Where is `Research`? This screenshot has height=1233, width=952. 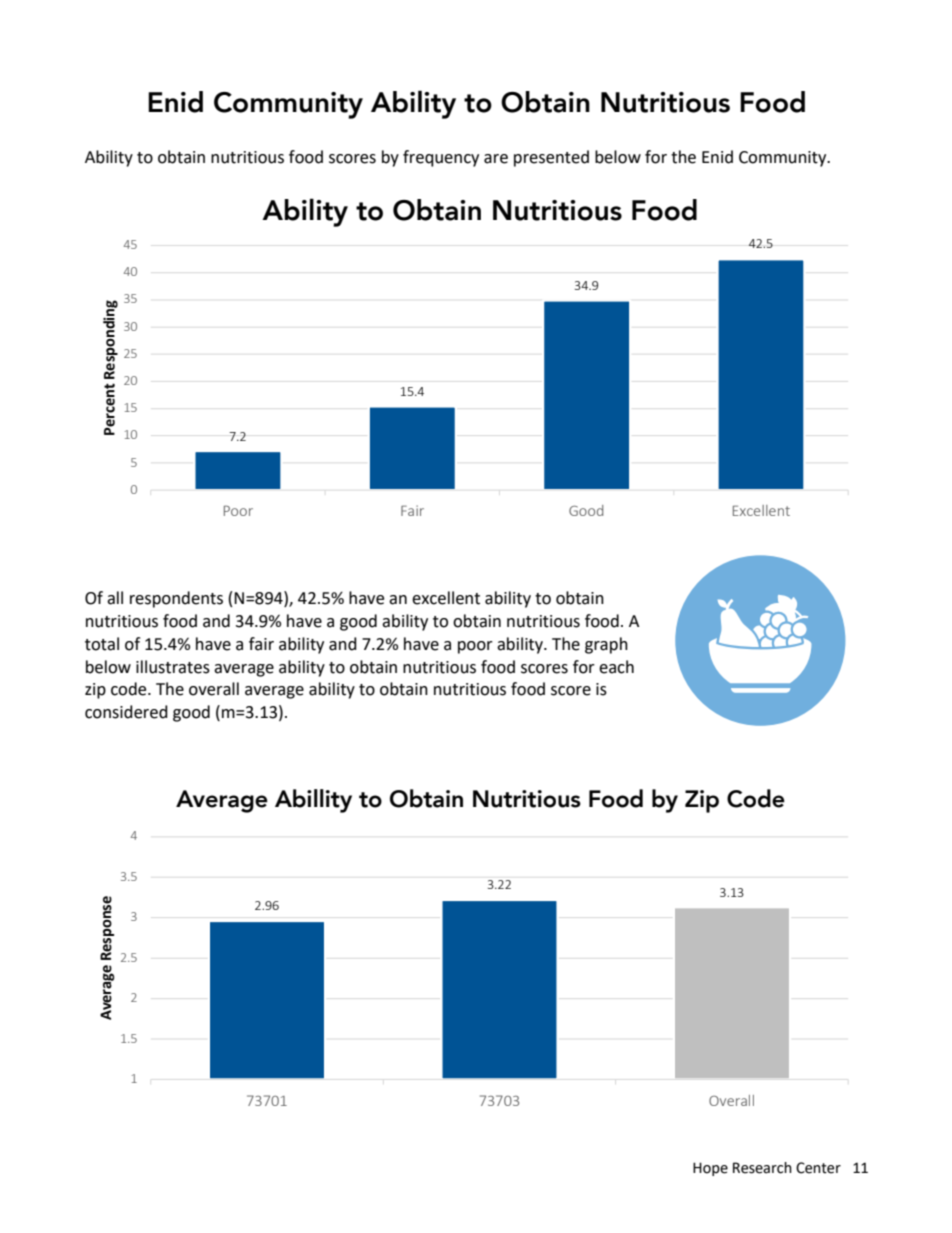
Research is located at coordinates (762, 1168).
